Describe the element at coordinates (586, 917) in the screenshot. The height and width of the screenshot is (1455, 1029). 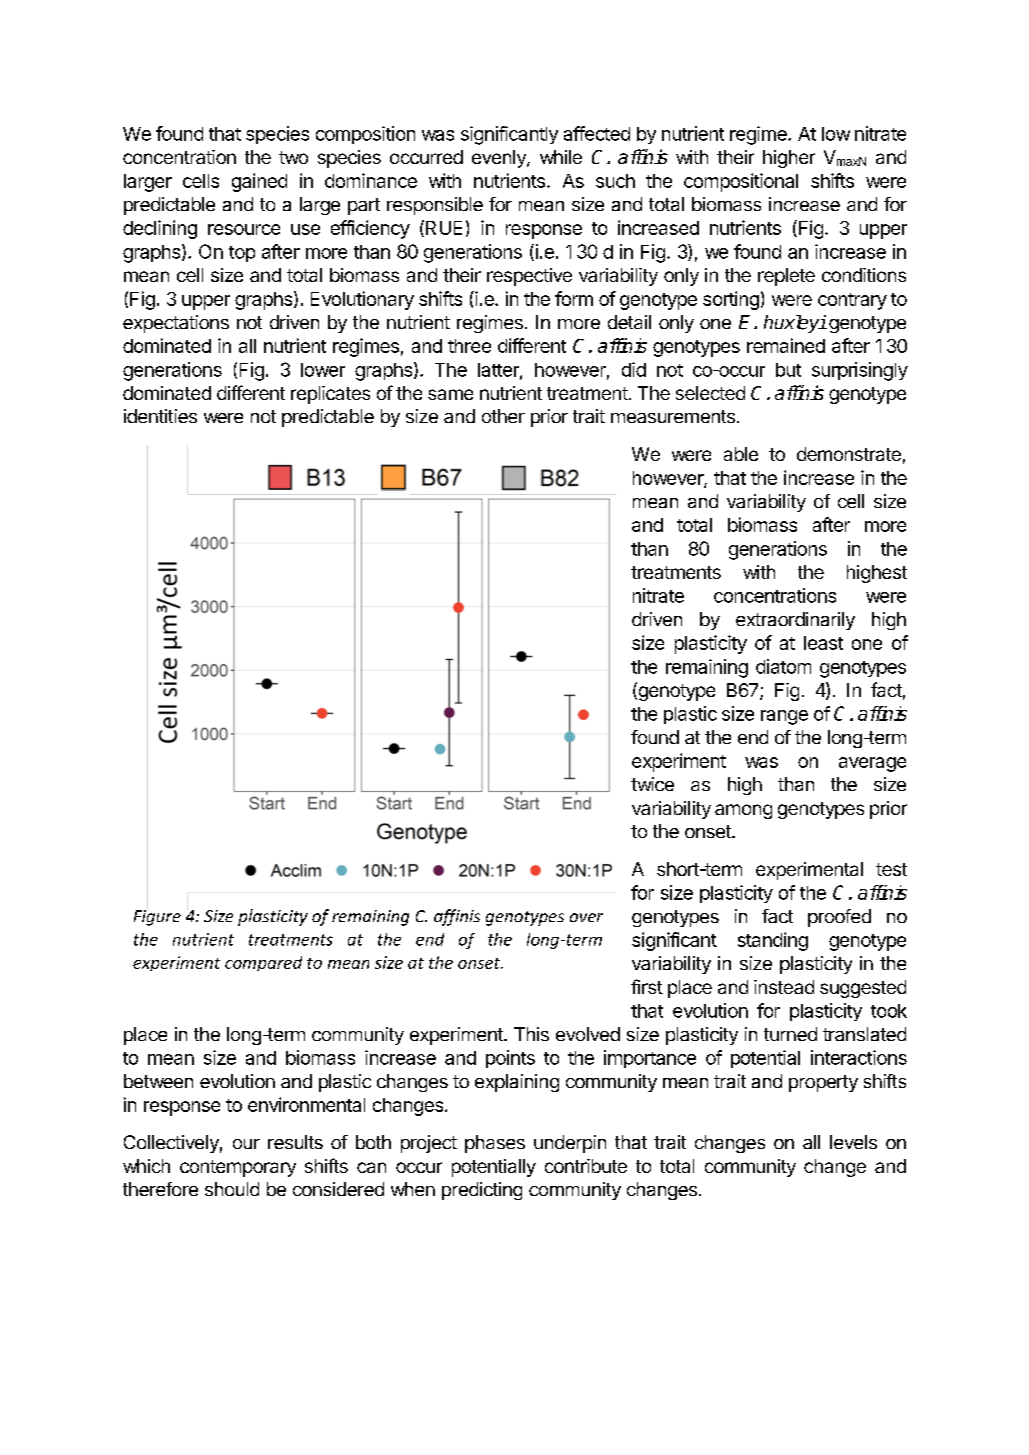
I see `over` at that location.
